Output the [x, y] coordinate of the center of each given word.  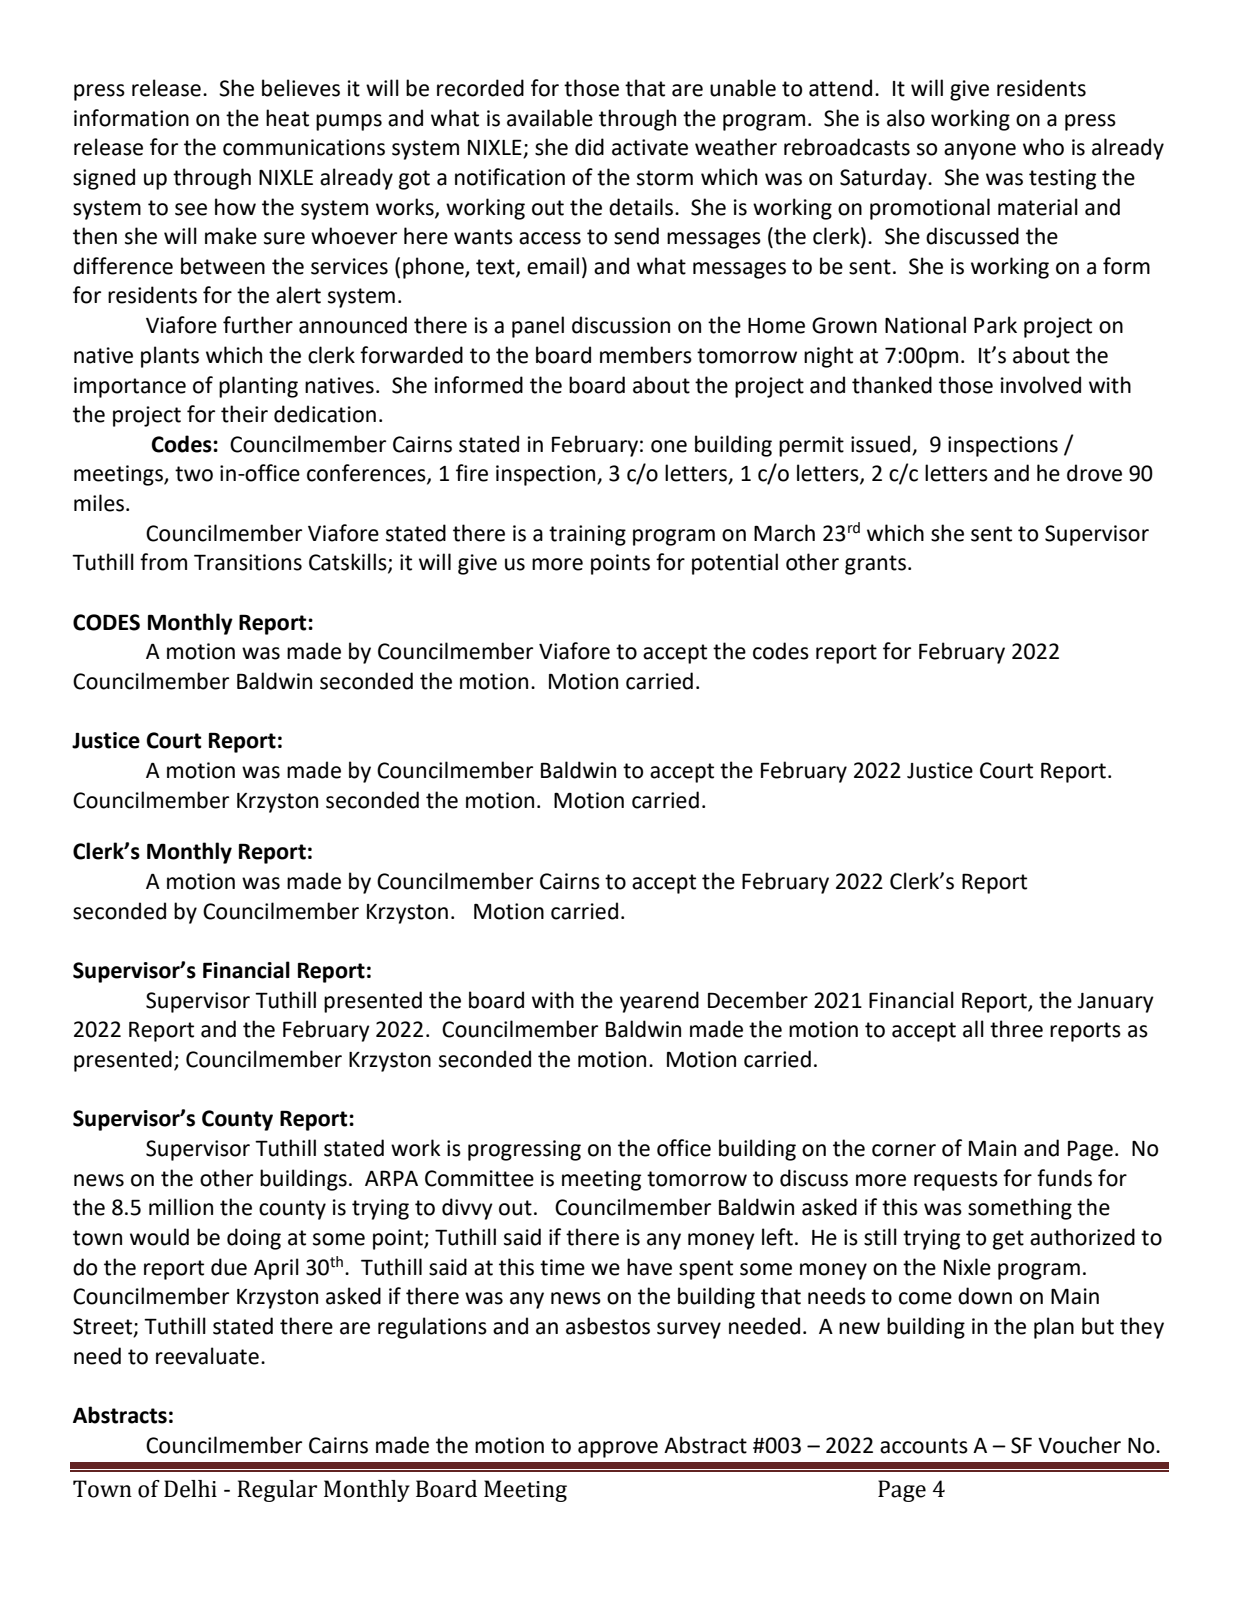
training [587, 535]
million [181, 1207]
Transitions [248, 562]
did [589, 147]
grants [875, 565]
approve [618, 1449]
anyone [980, 151]
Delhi [190, 1489]
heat [287, 118]
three [1016, 1029]
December [758, 1000]
